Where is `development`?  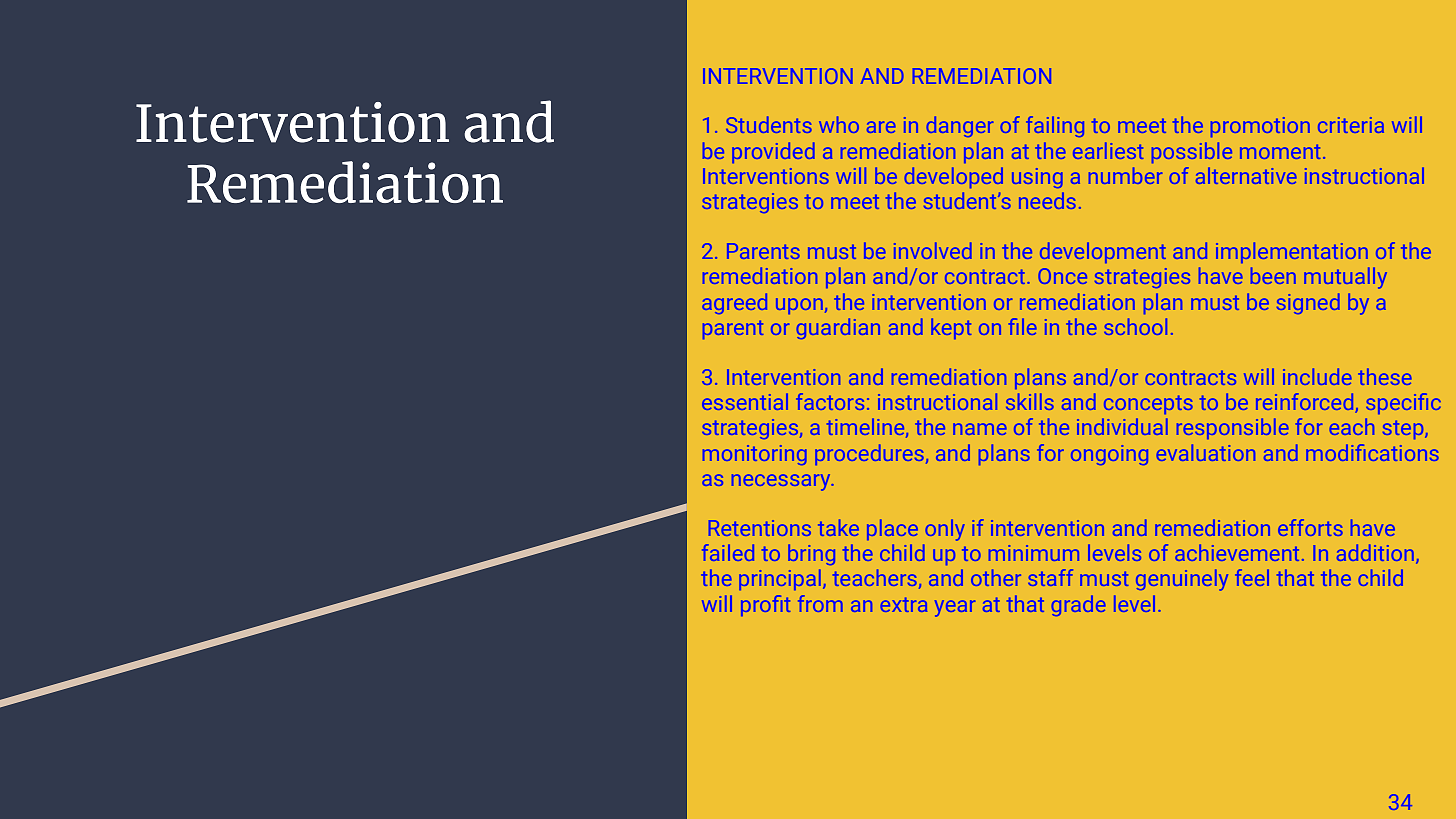
development is located at coordinates (1103, 252).
